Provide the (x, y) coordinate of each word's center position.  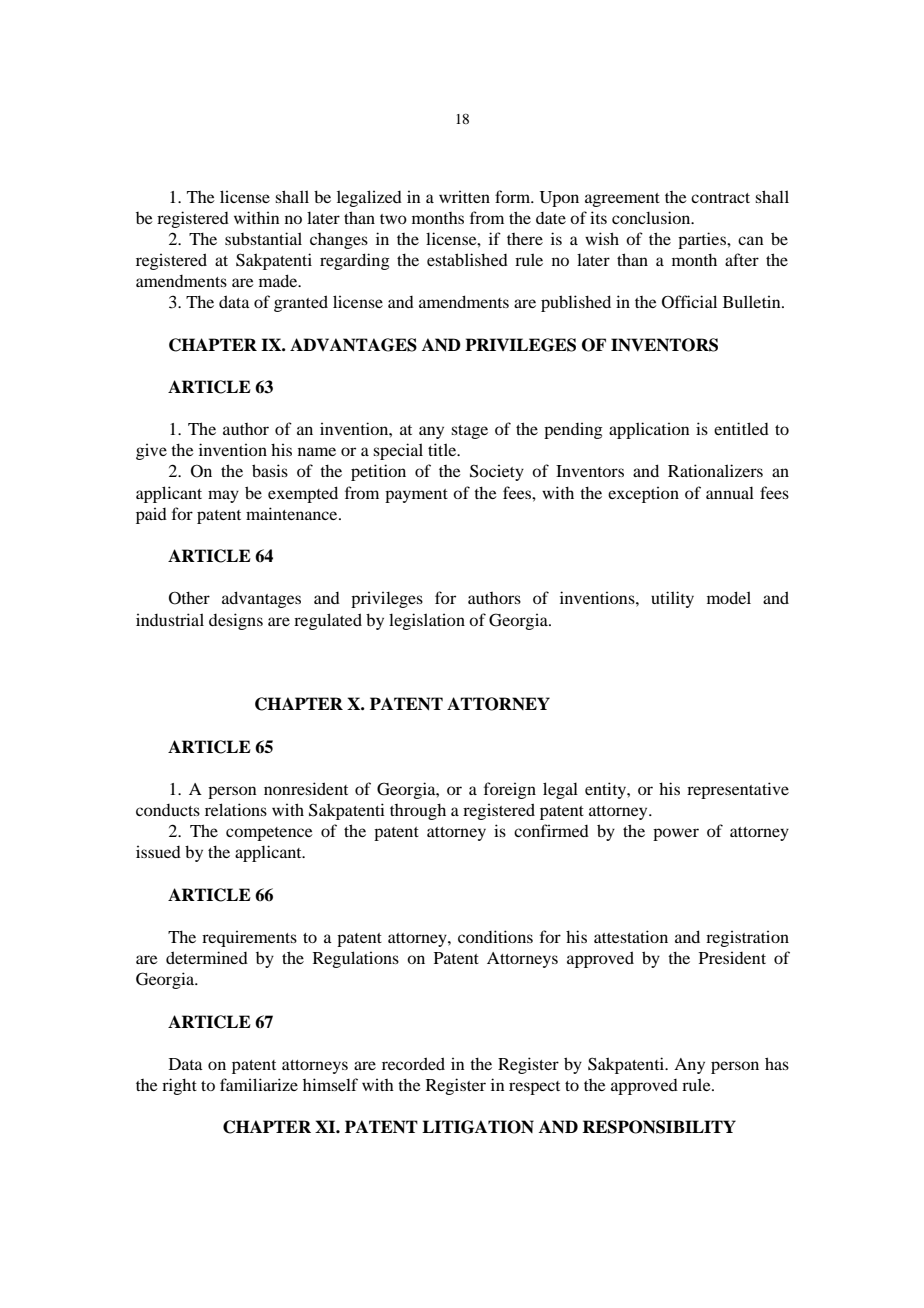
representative (738, 790)
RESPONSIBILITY (659, 1127)
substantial (263, 238)
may (223, 496)
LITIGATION (478, 1127)
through (418, 811)
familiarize (259, 1084)
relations (236, 809)
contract (720, 198)
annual (730, 492)
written (464, 196)
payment (416, 496)
